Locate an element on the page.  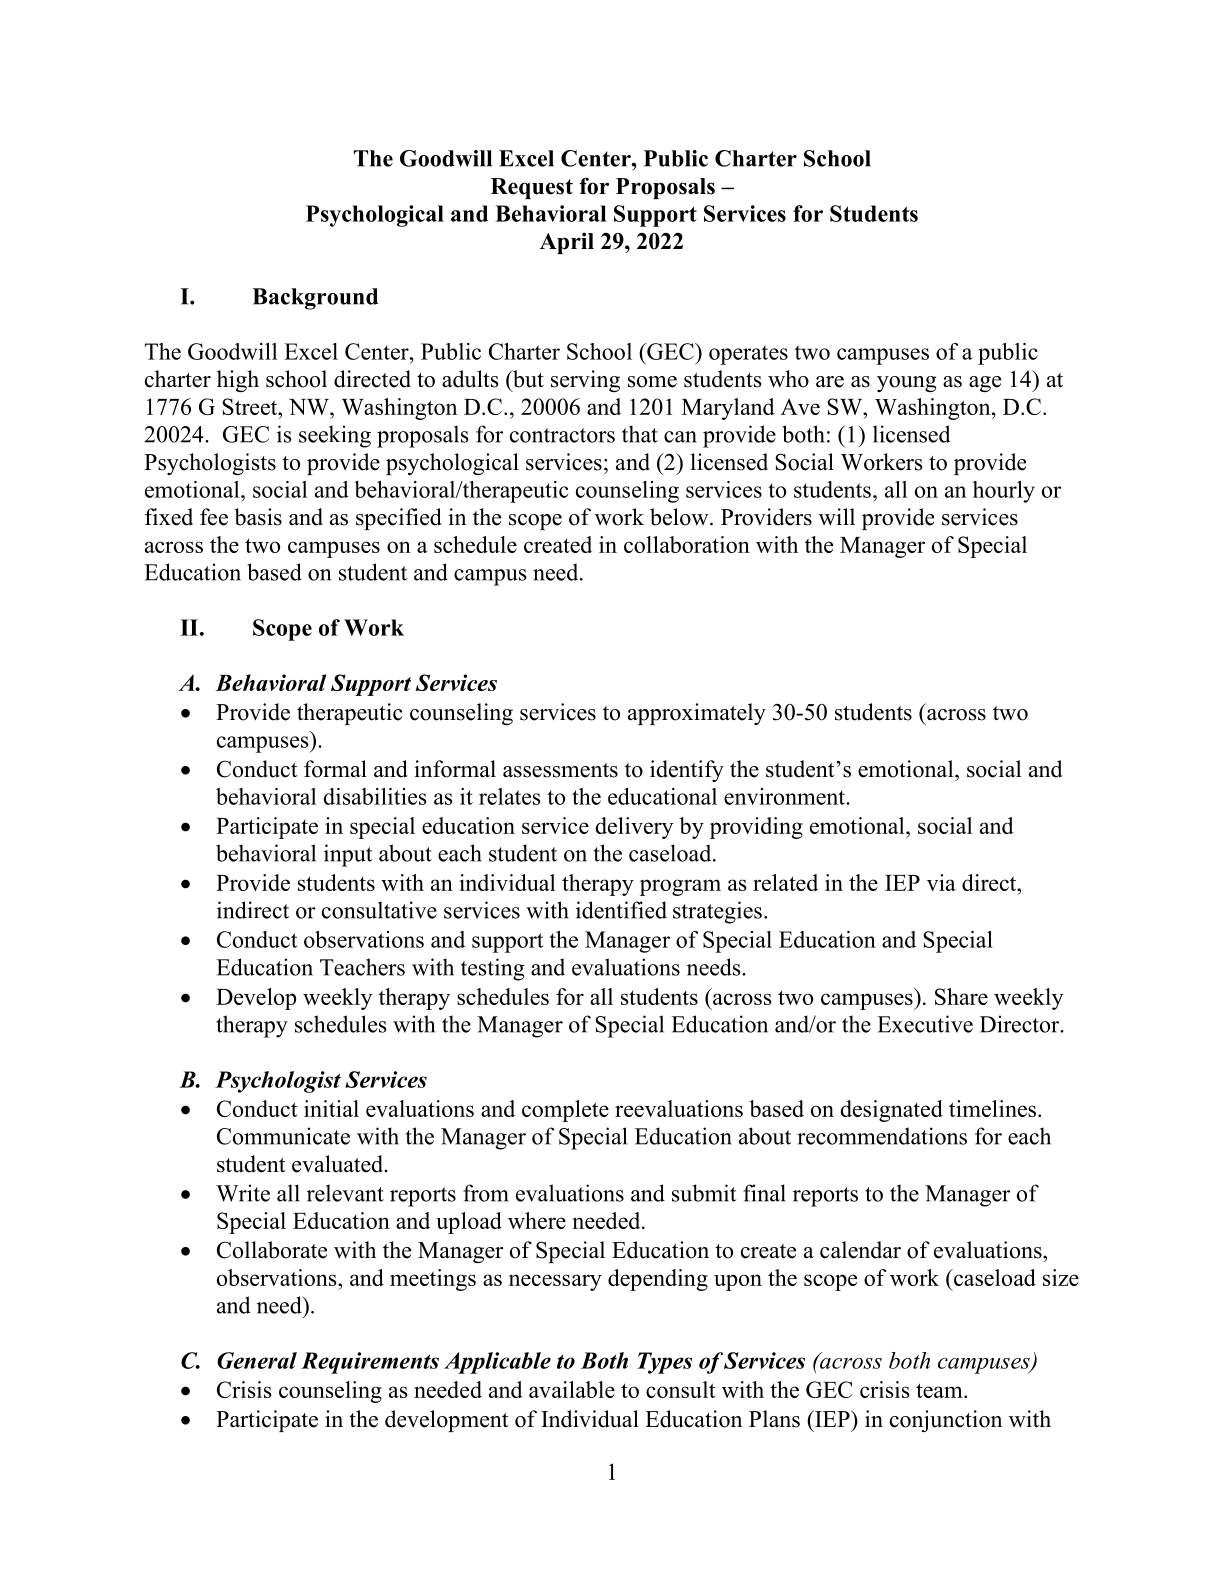
identified is located at coordinates (621, 910).
